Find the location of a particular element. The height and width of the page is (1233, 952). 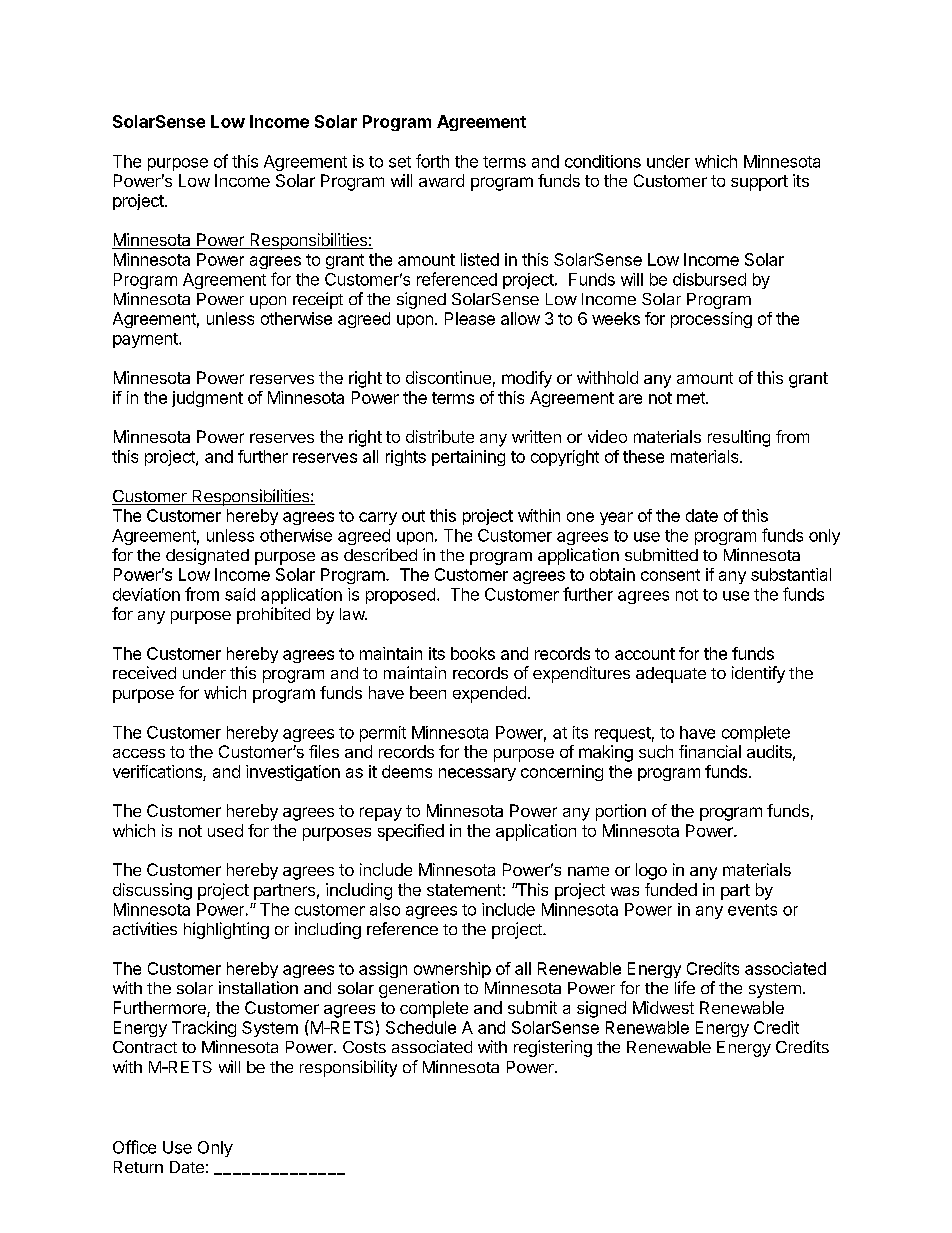

received is located at coordinates (144, 672).
